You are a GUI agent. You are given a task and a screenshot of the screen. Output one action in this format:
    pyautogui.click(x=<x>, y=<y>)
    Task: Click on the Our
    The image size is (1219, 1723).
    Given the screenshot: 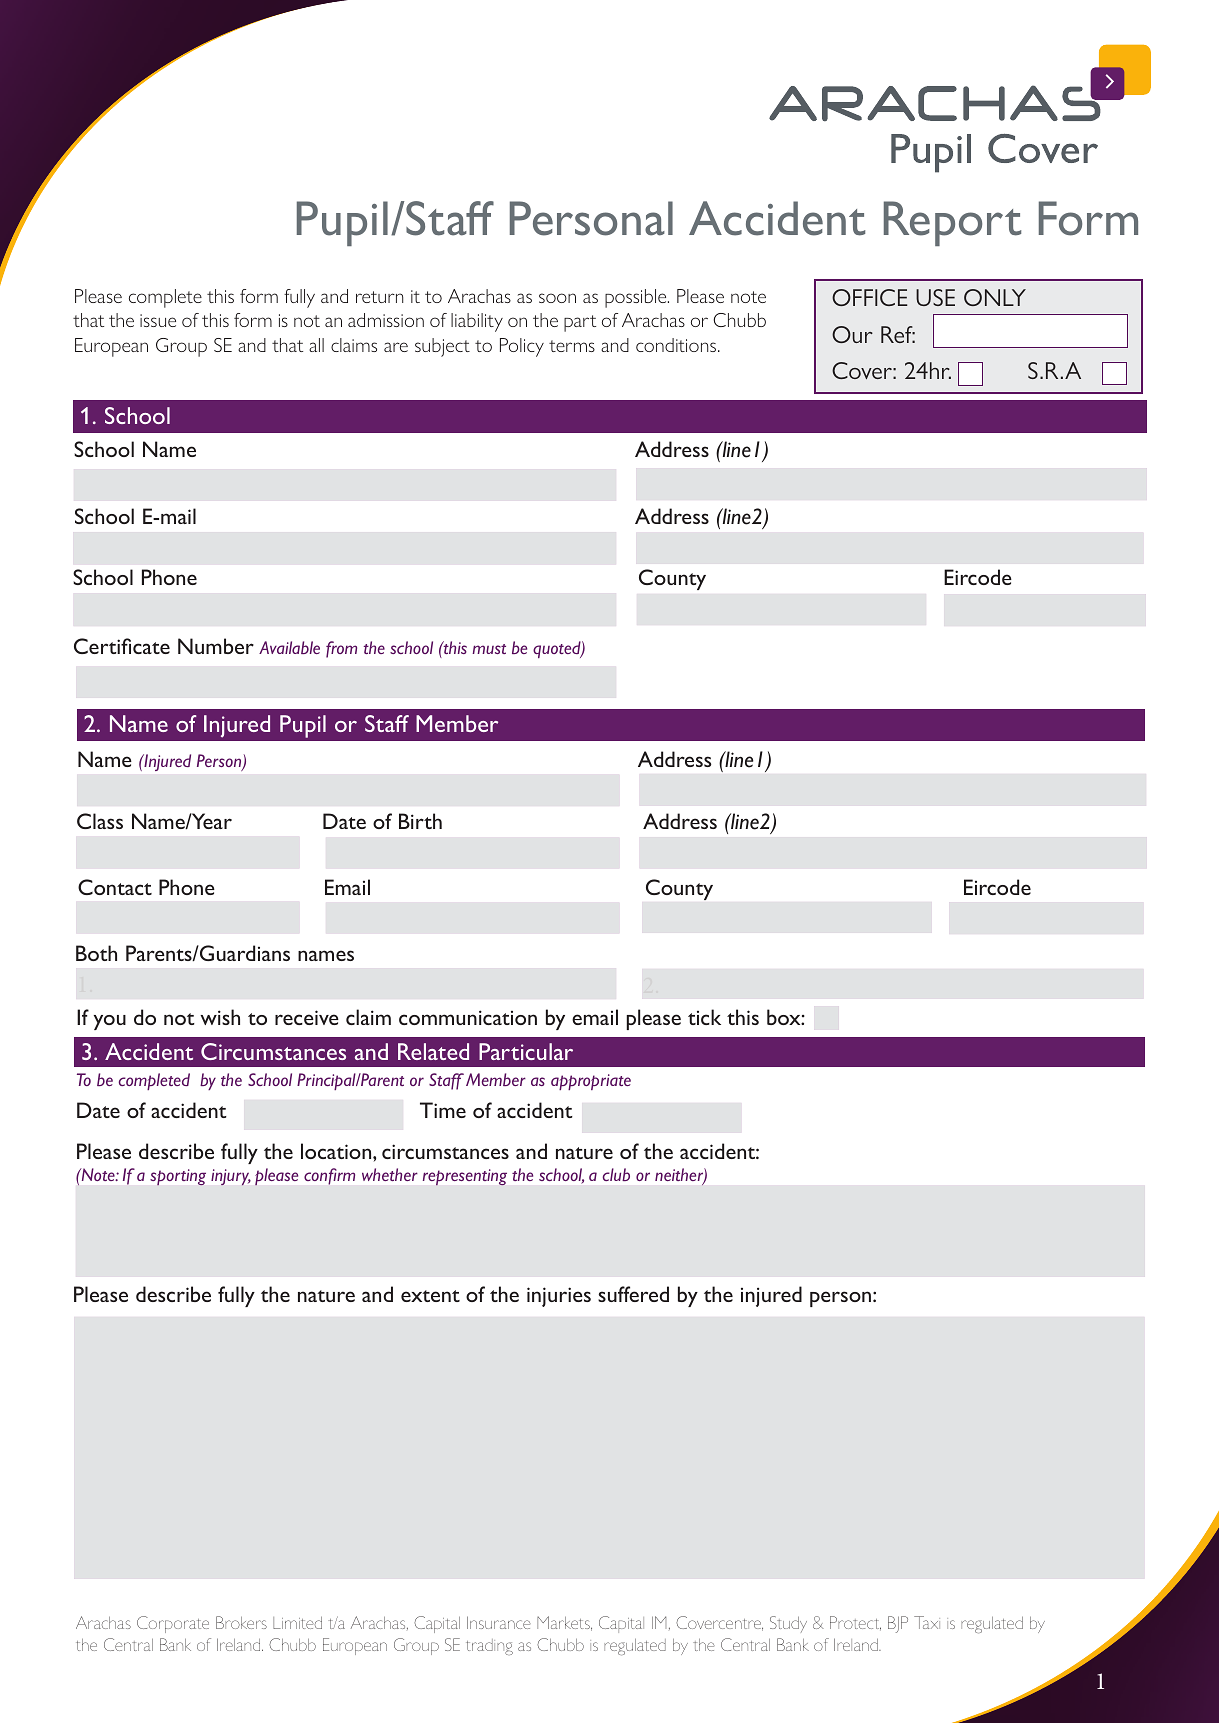 What is the action you would take?
    pyautogui.click(x=852, y=334)
